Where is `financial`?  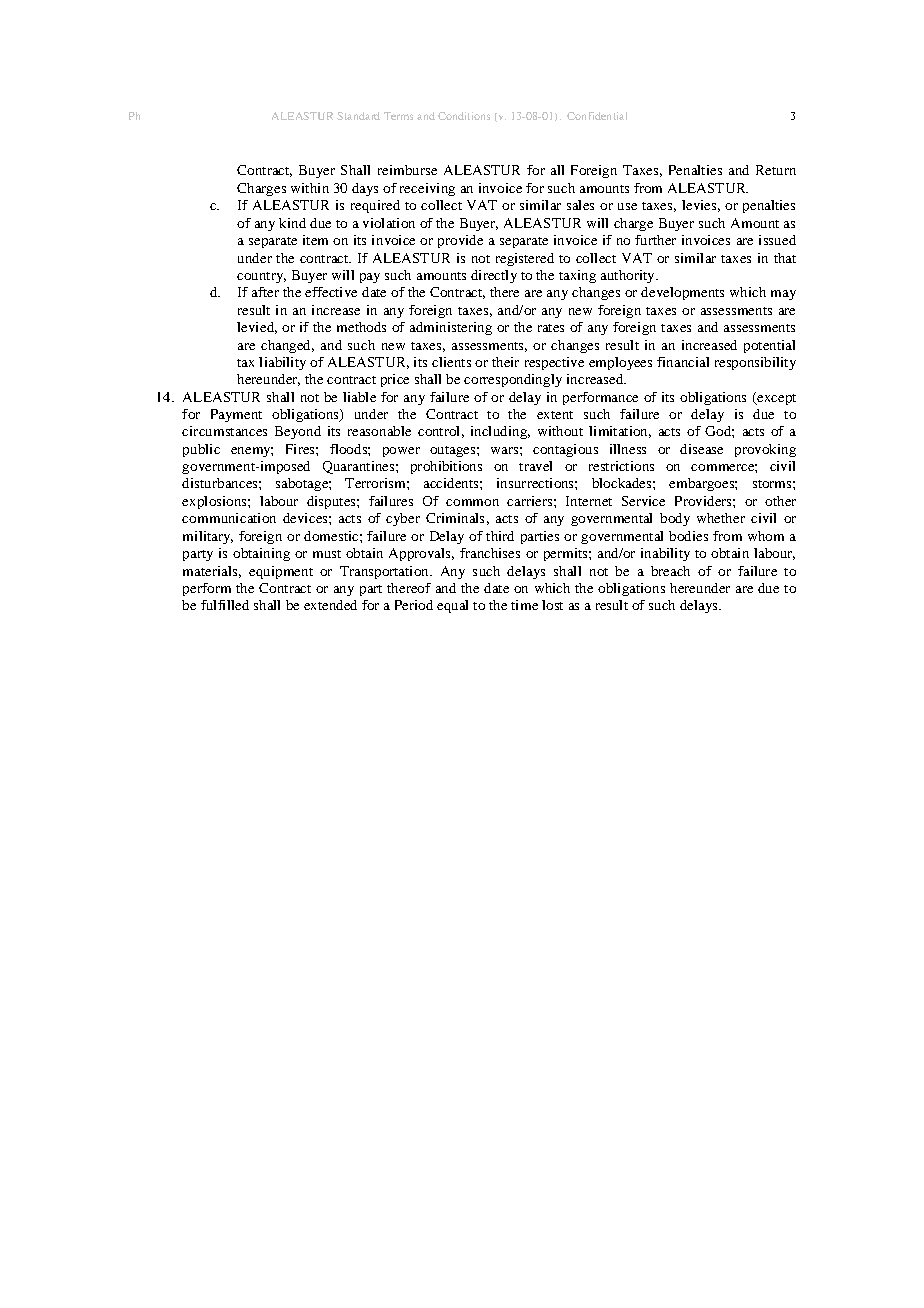
financial is located at coordinates (683, 362).
